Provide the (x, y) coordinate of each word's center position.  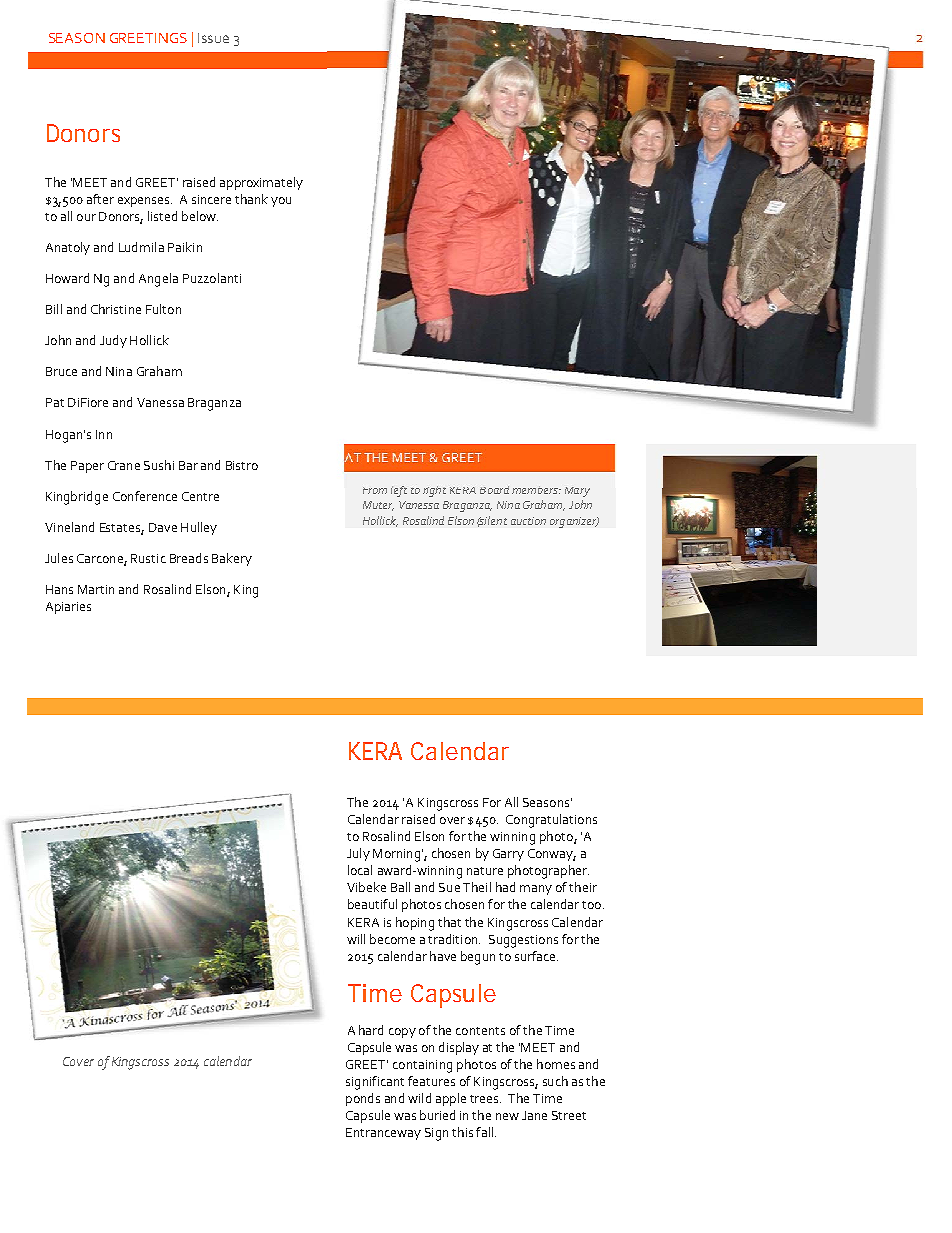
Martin (96, 589)
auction (528, 521)
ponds (363, 1099)
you (281, 202)
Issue (213, 38)
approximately (261, 183)
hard (371, 1030)
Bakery (232, 559)
